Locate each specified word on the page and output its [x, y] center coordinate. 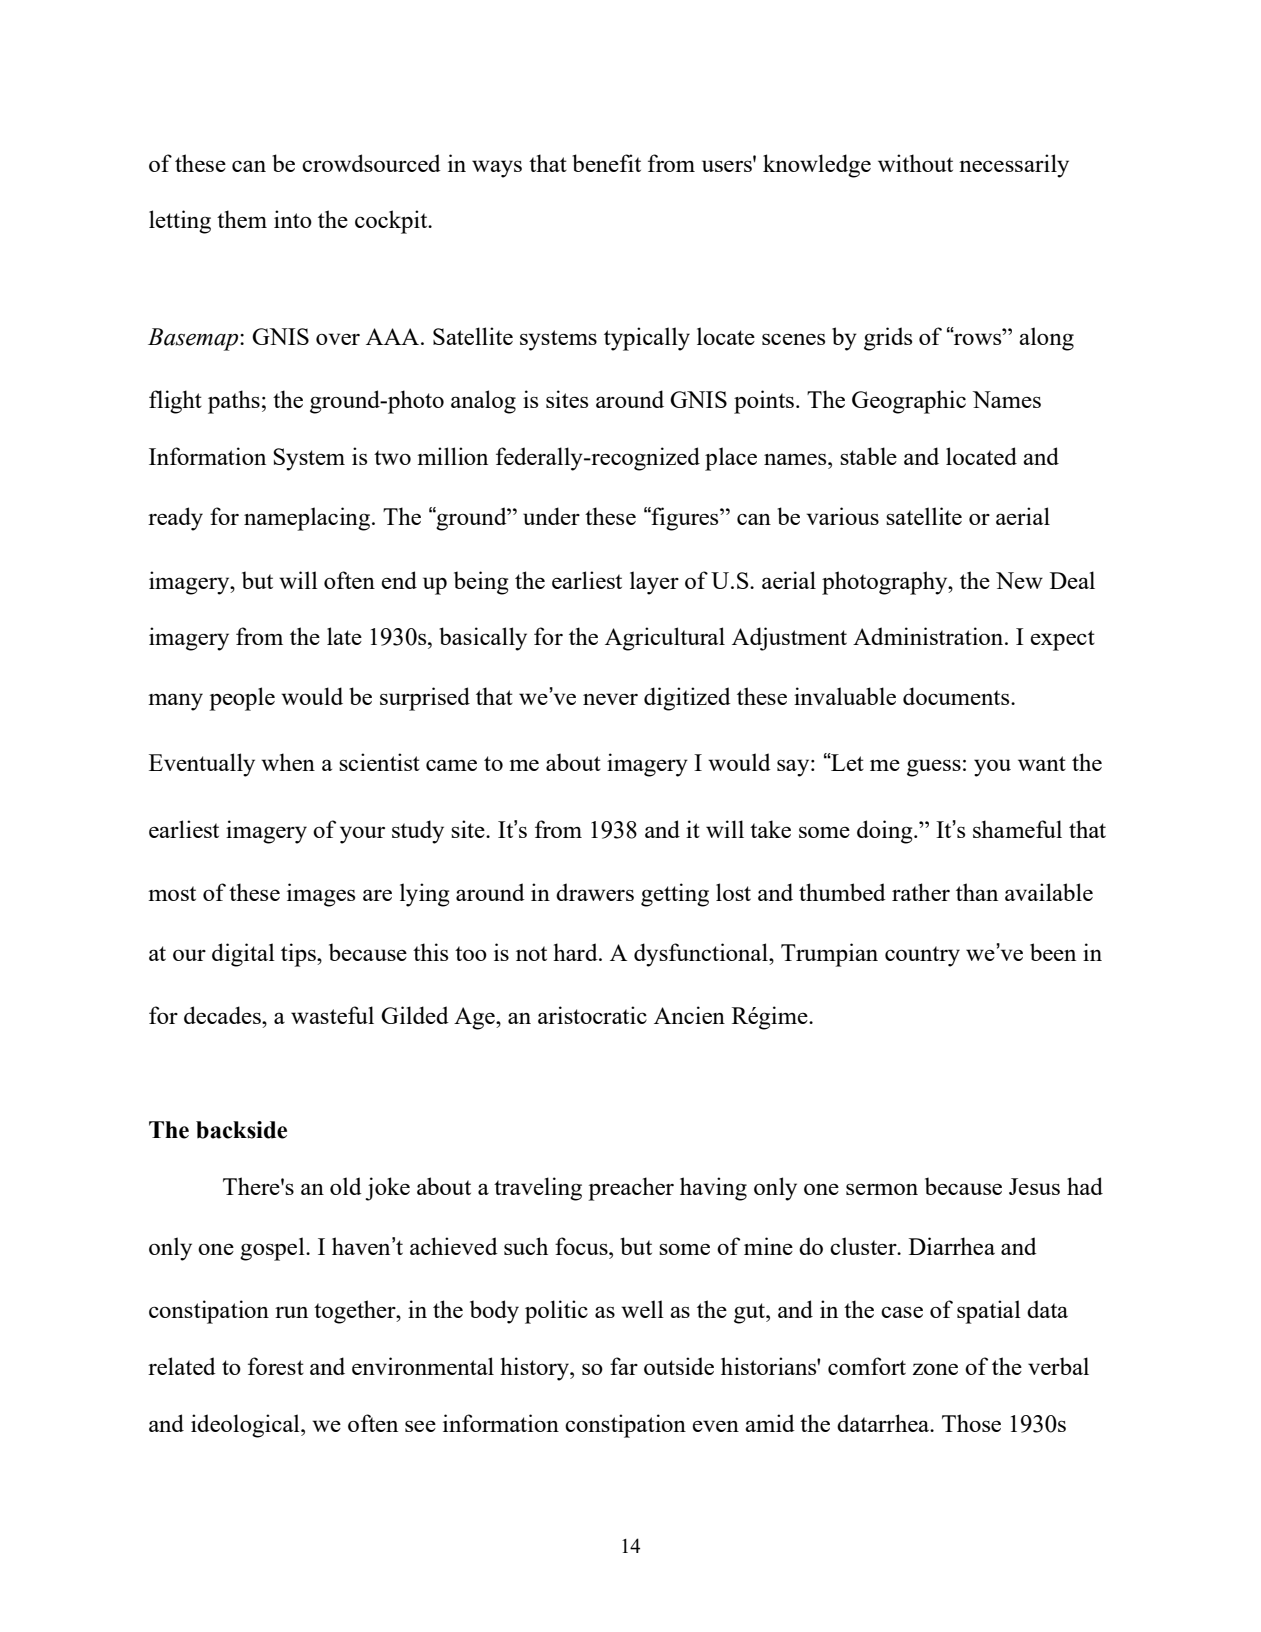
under [551, 516]
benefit [606, 163]
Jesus [1034, 1186]
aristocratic [592, 1015]
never [610, 699]
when [288, 762]
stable [868, 456]
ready [175, 519]
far [624, 1366]
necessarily [1014, 166]
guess [934, 768]
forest [276, 1366]
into [293, 219]
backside [241, 1130]
